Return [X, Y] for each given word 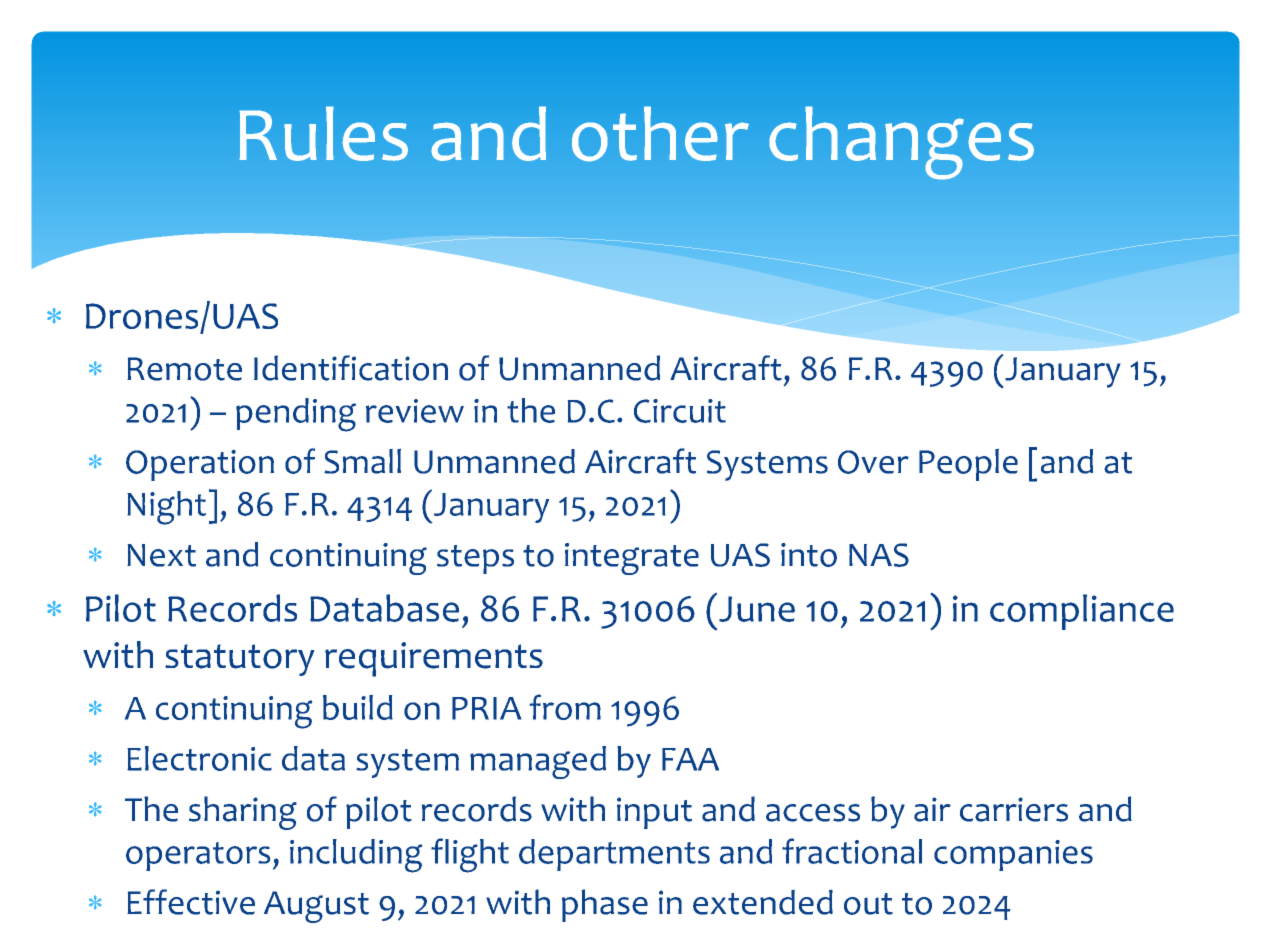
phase [605, 905]
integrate [632, 559]
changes [901, 143]
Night [166, 508]
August [316, 907]
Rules [323, 133]
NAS [879, 555]
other [660, 134]
